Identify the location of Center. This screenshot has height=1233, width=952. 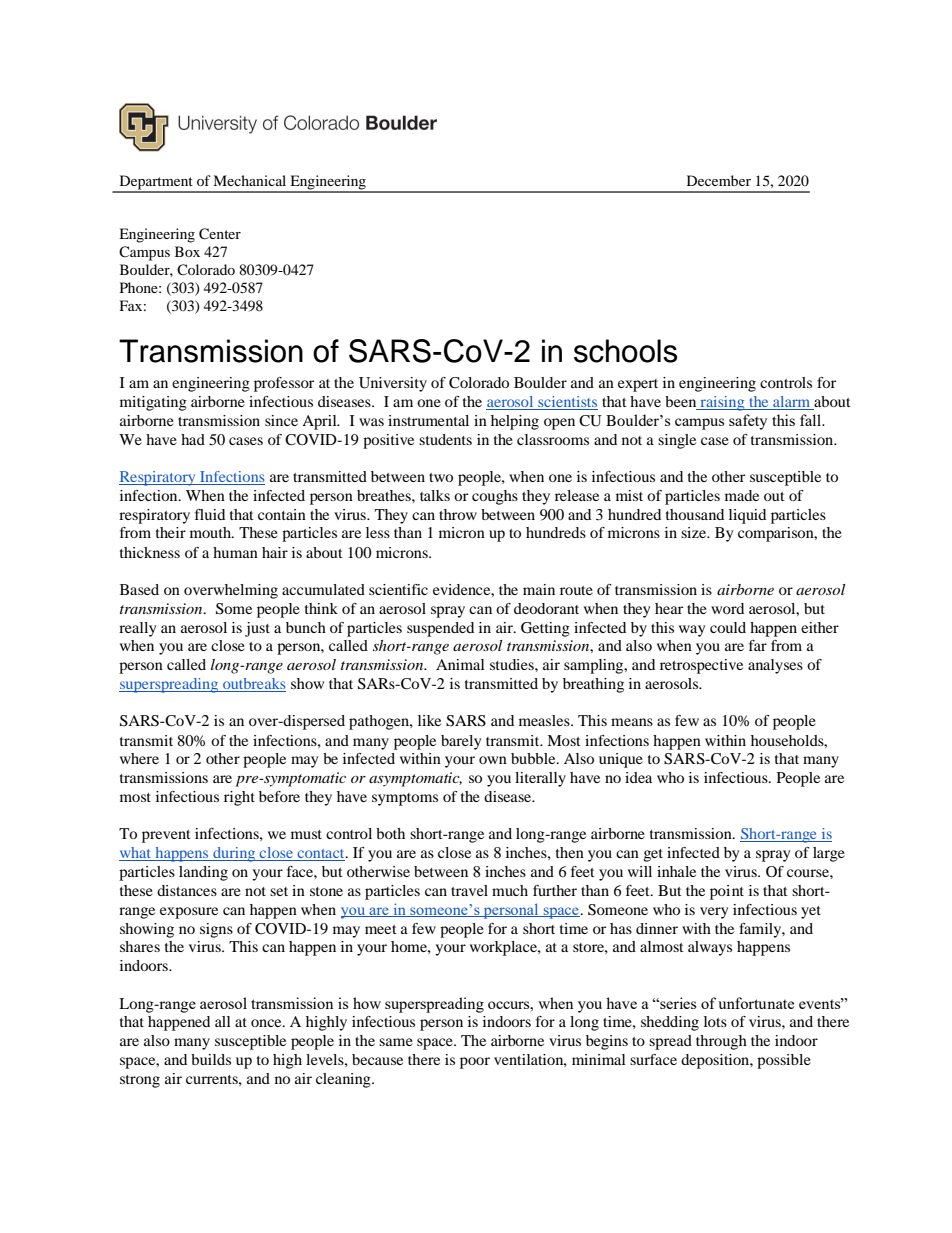
(220, 234).
